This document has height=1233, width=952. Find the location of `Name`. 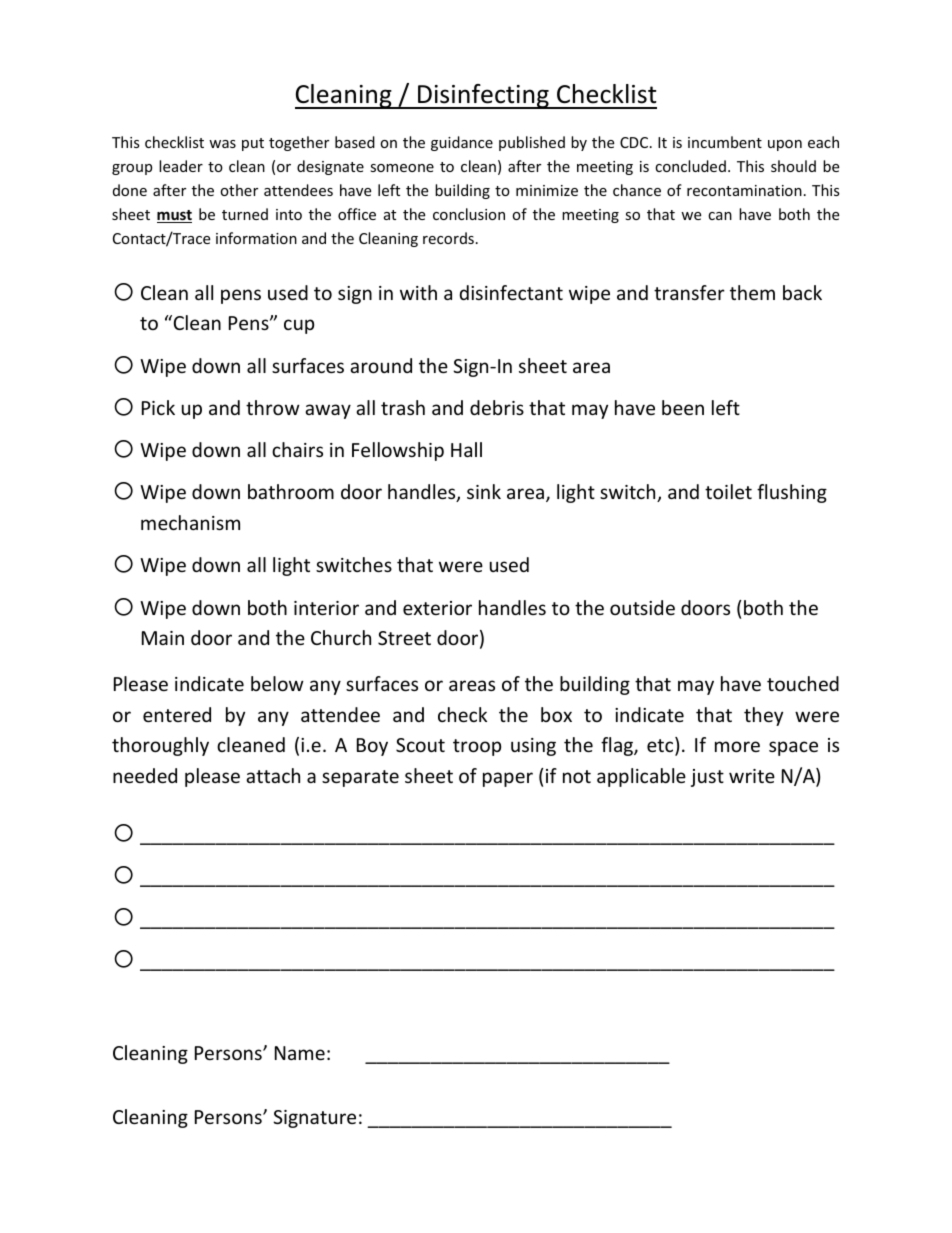

Name is located at coordinates (300, 1053).
